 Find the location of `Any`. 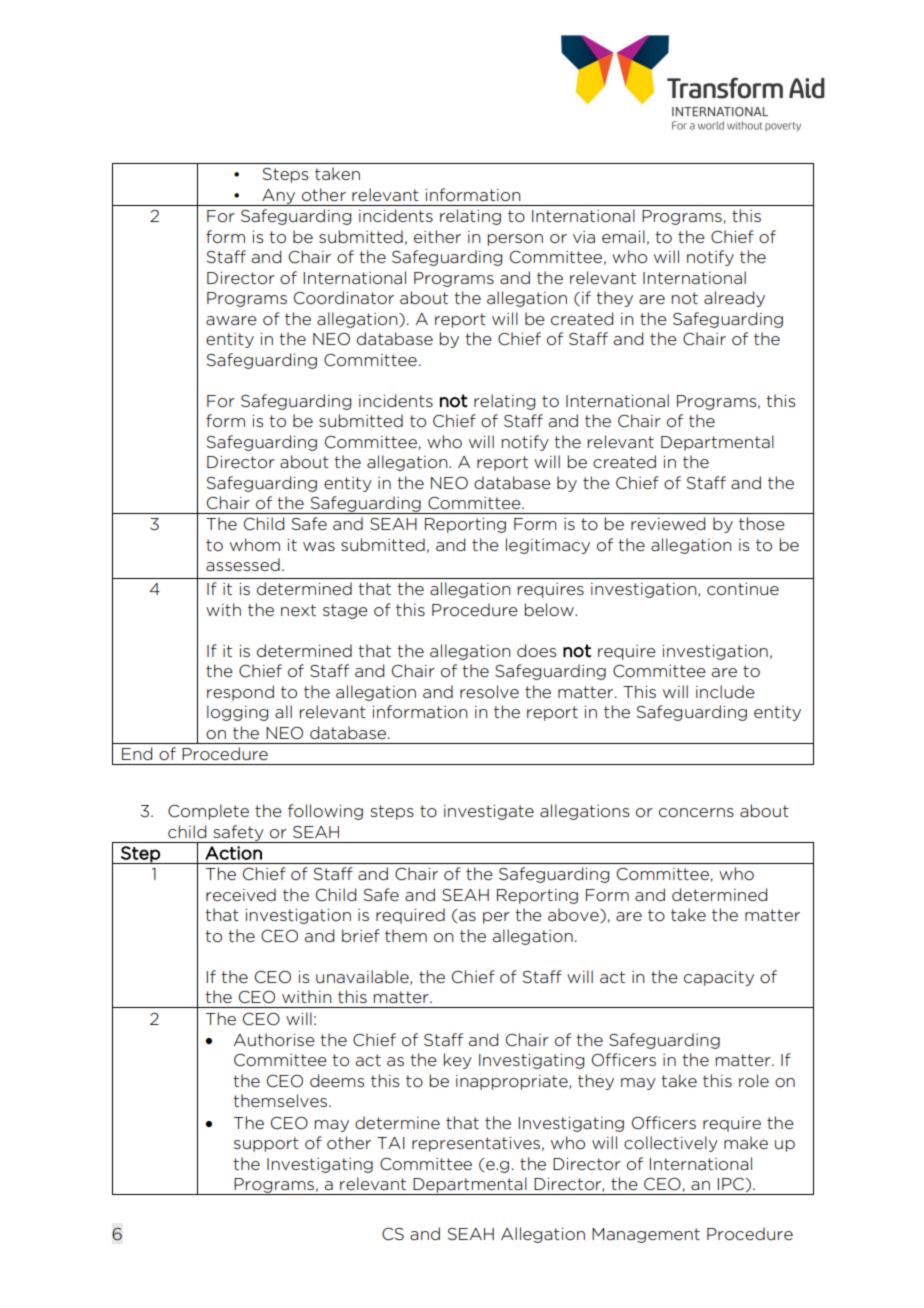

Any is located at coordinates (279, 197).
